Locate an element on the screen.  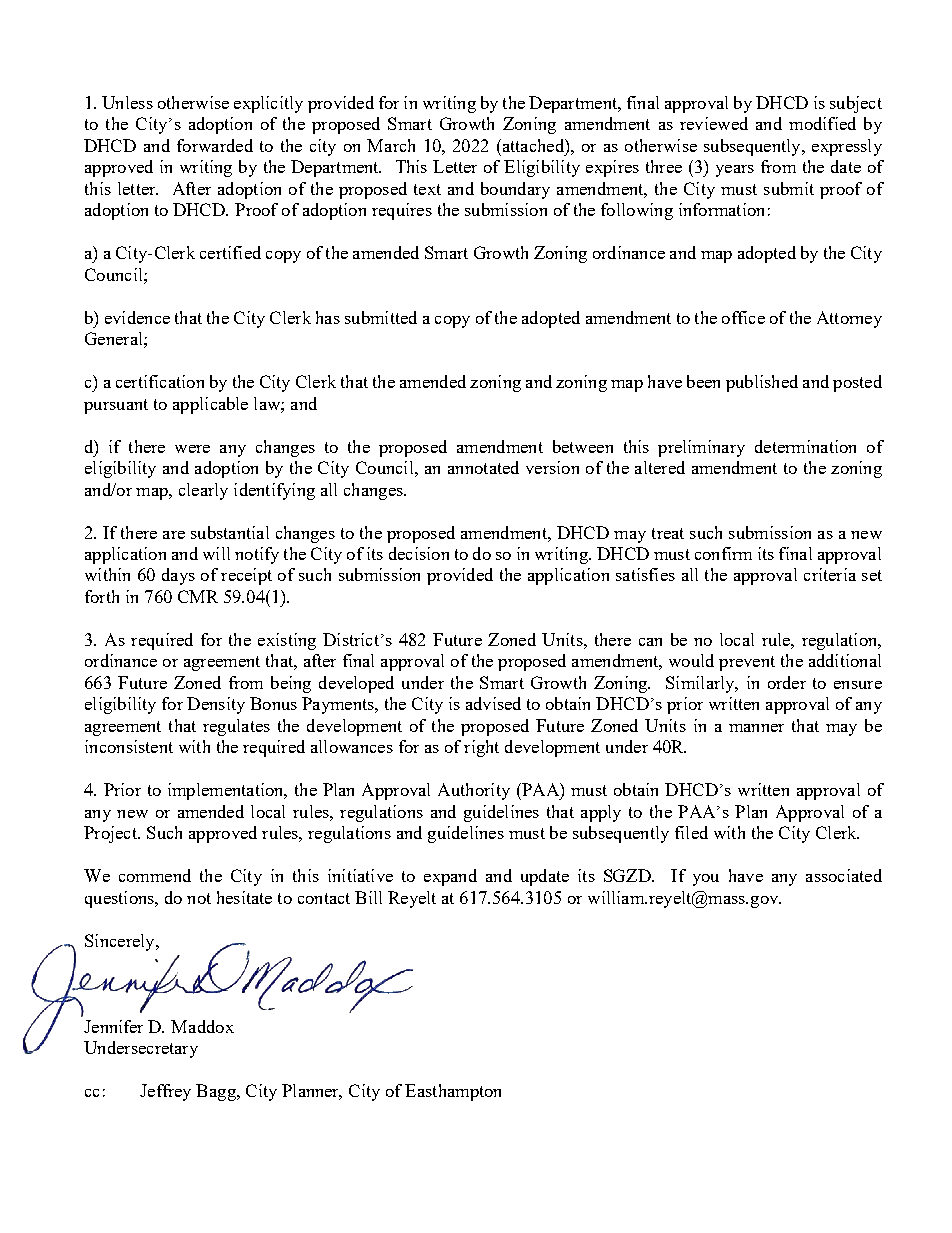
decision is located at coordinates (419, 553).
